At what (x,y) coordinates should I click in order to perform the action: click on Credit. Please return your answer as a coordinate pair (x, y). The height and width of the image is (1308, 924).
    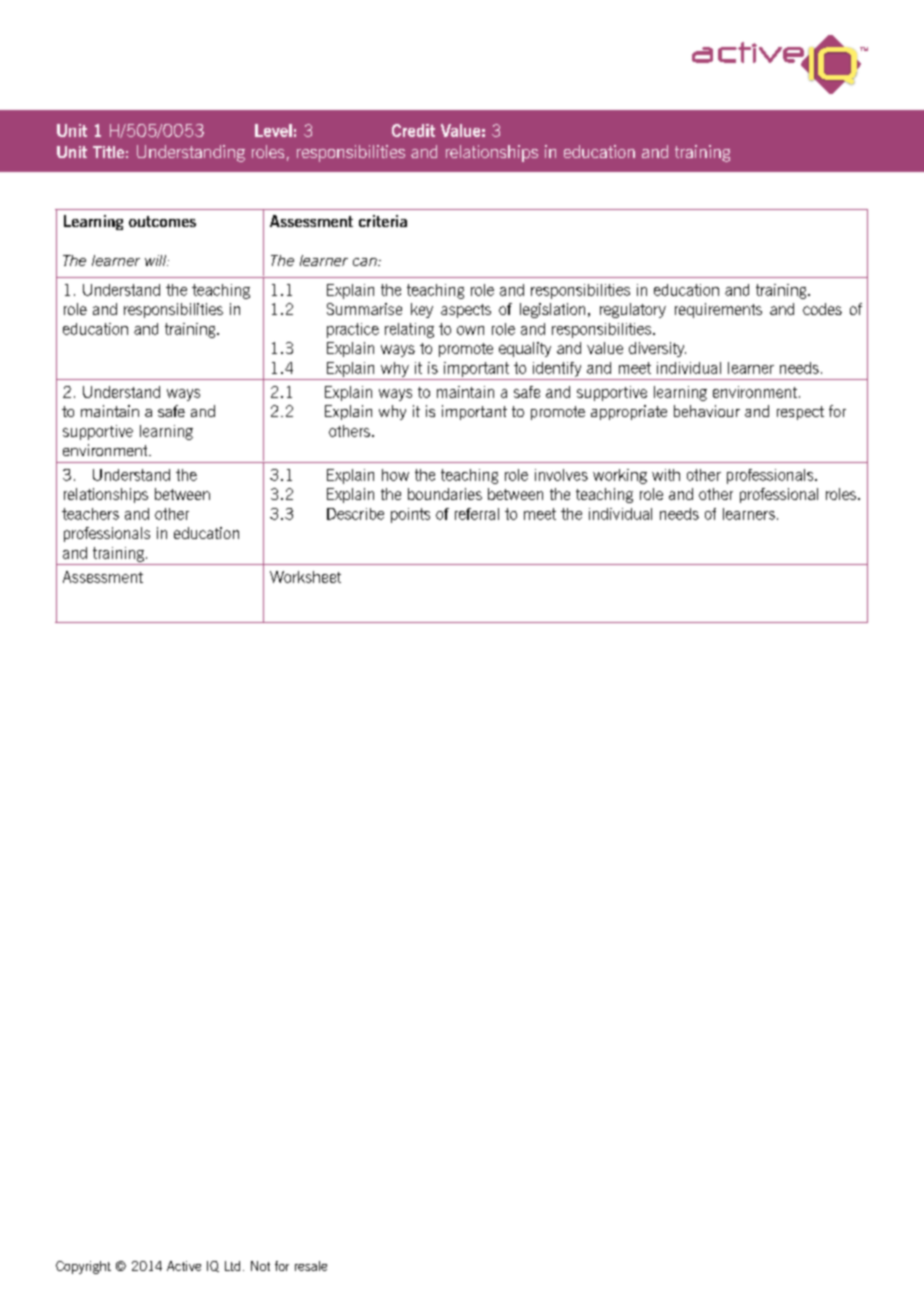
    Looking at the image, I should click on (413, 130).
